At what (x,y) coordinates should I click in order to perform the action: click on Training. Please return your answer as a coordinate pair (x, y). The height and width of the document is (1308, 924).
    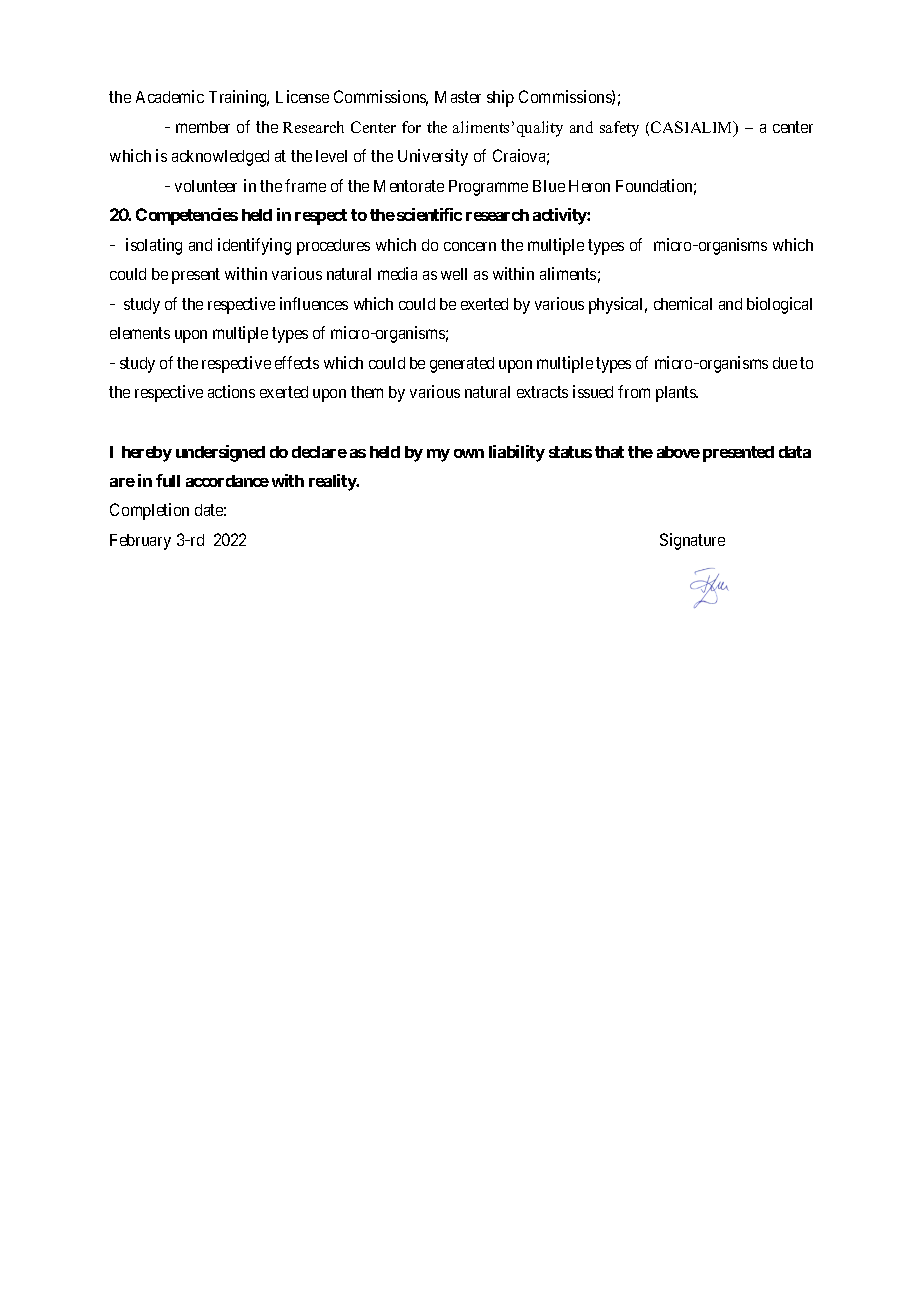
    Looking at the image, I should click on (239, 98).
